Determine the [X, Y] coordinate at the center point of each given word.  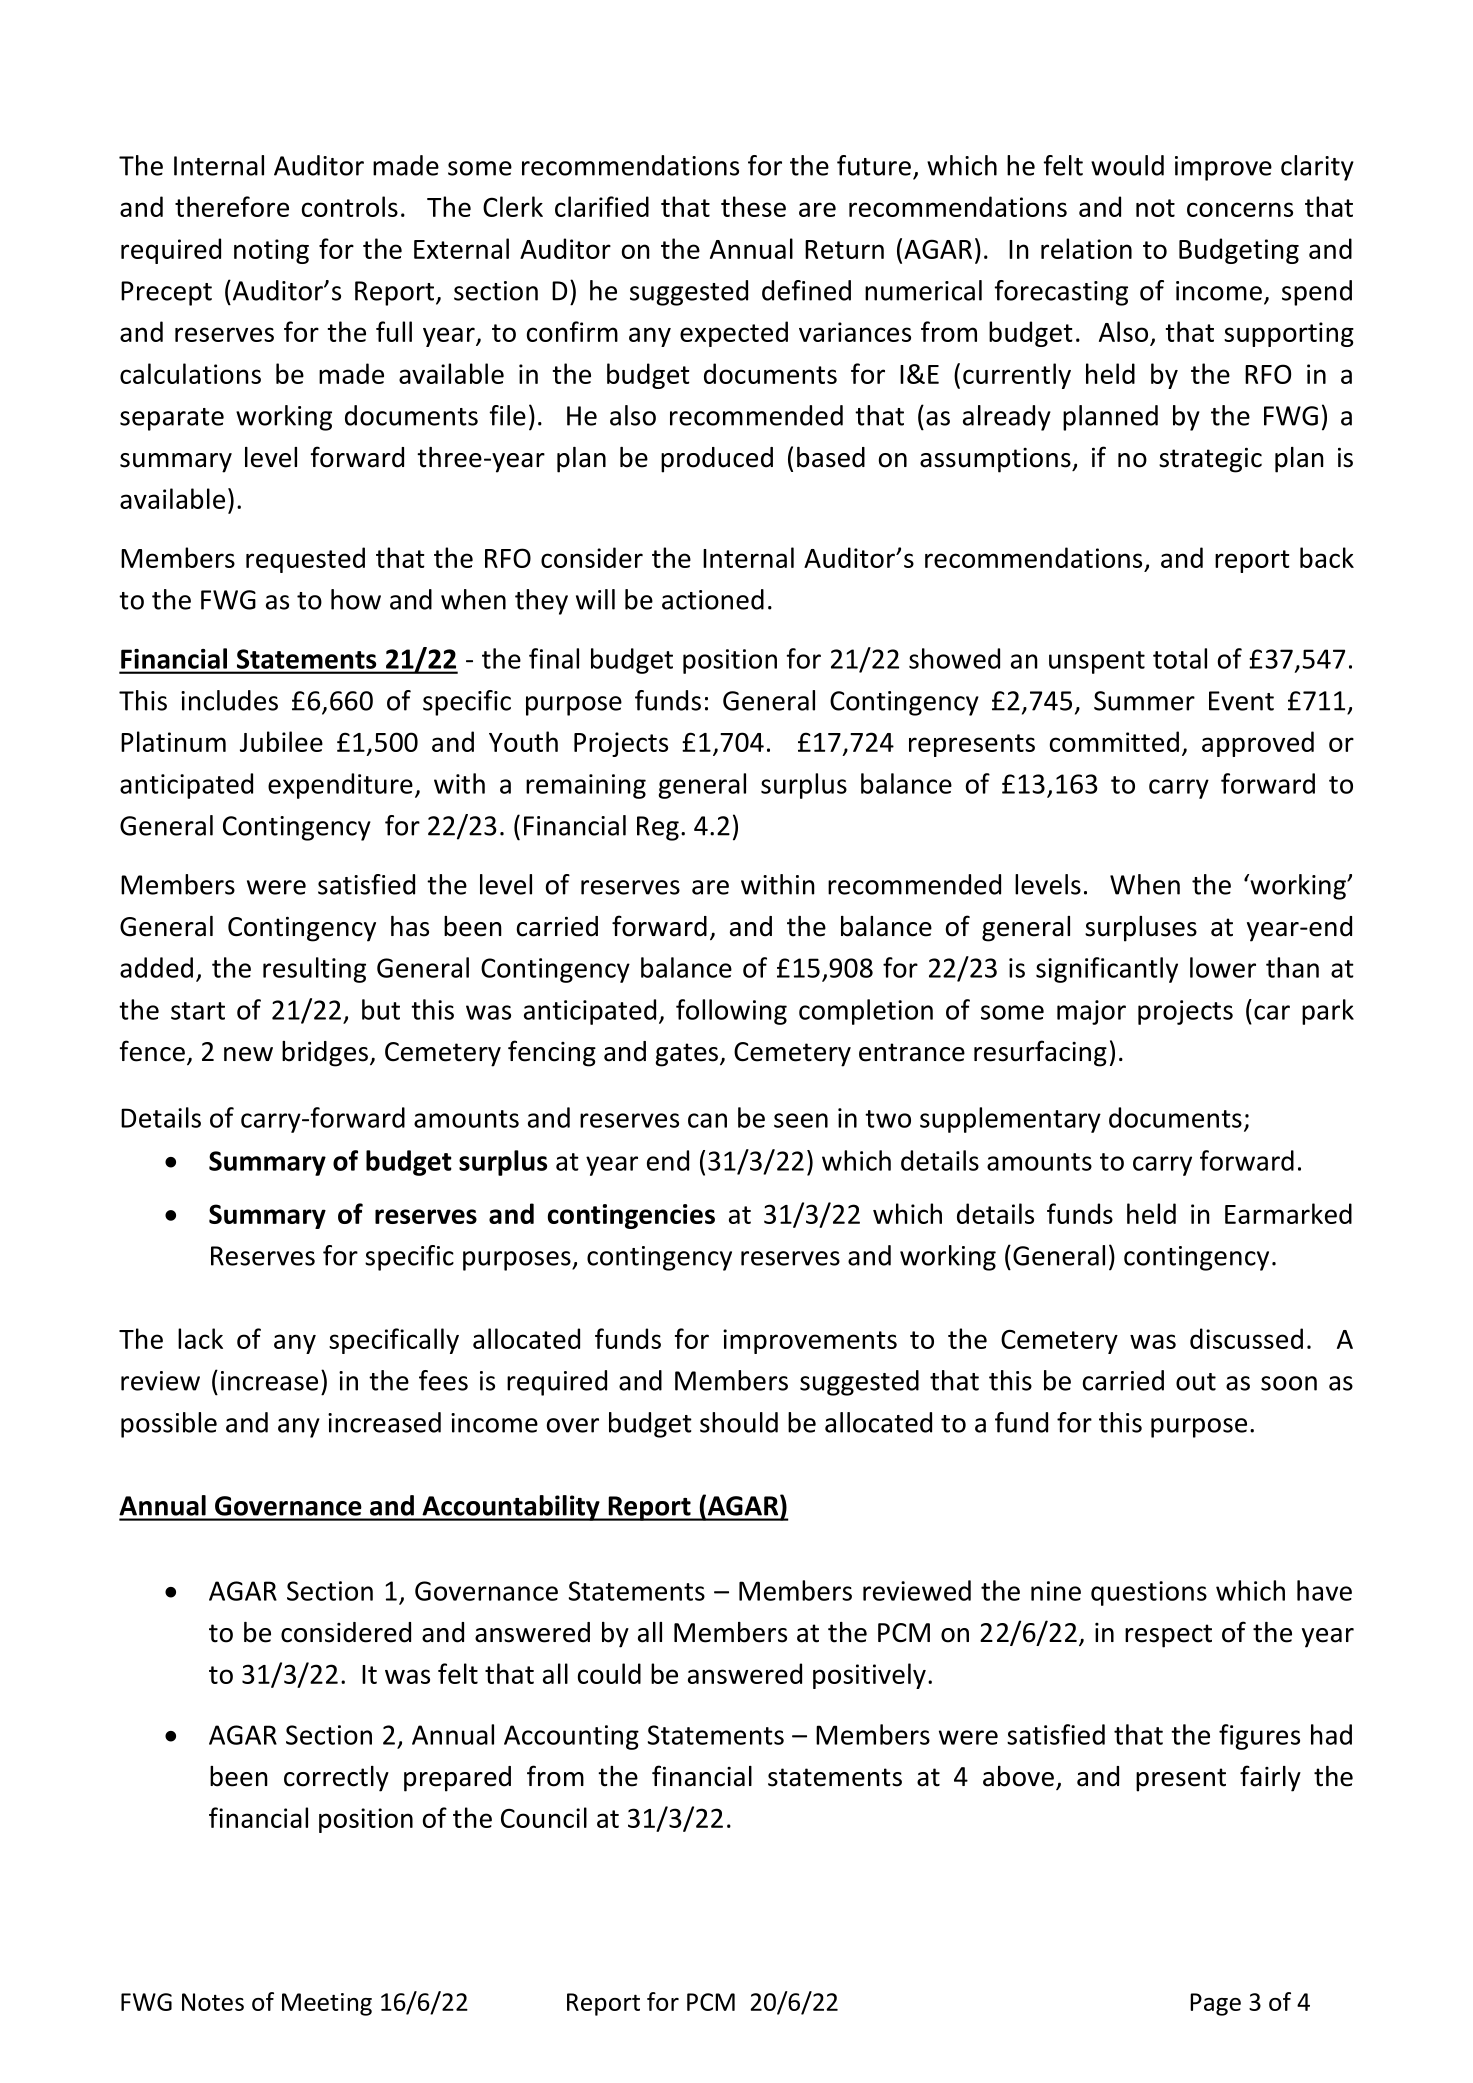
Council [544, 1817]
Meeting [327, 2004]
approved [1258, 744]
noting [271, 251]
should [739, 1422]
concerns [1240, 209]
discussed [1246, 1338]
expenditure [340, 786]
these [753, 206]
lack [200, 1338]
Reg [658, 828]
